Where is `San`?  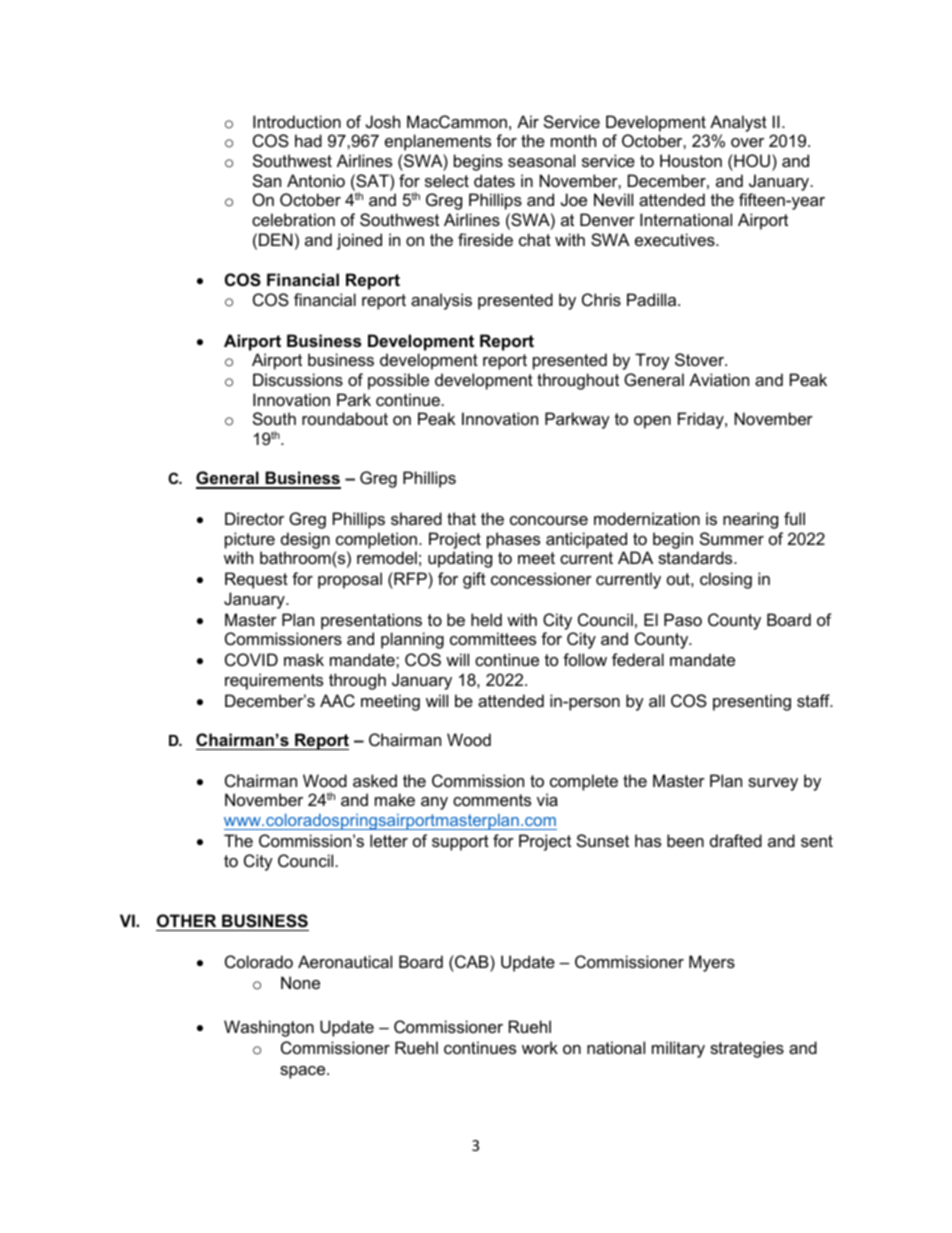
San is located at coordinates (267, 180).
